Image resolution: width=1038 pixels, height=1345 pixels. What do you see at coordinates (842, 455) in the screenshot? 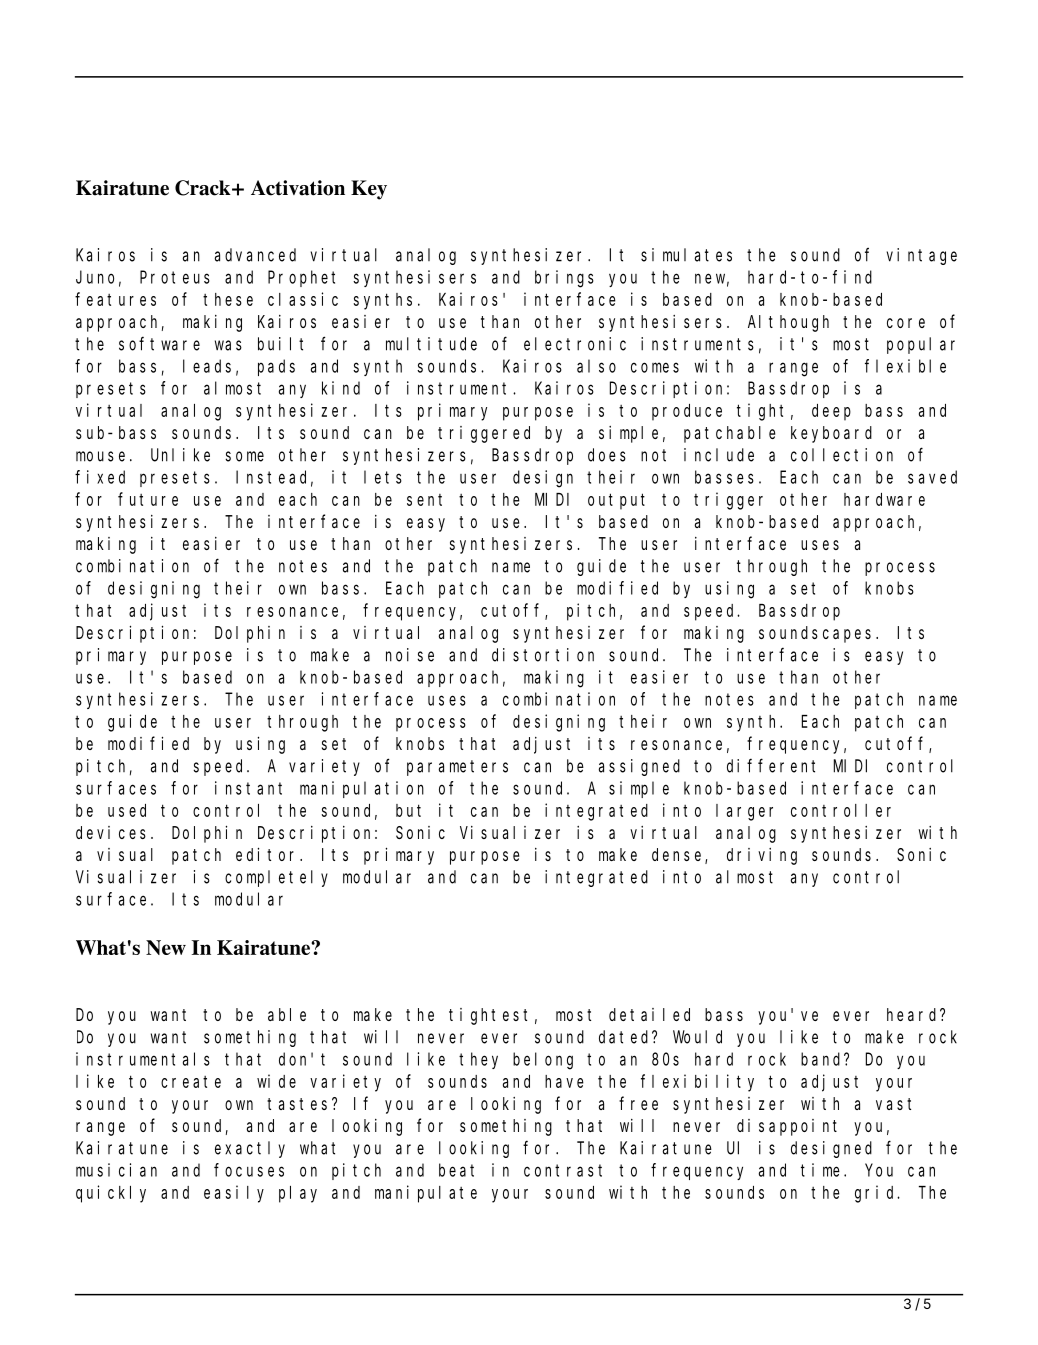
I see `collection` at bounding box center [842, 455].
